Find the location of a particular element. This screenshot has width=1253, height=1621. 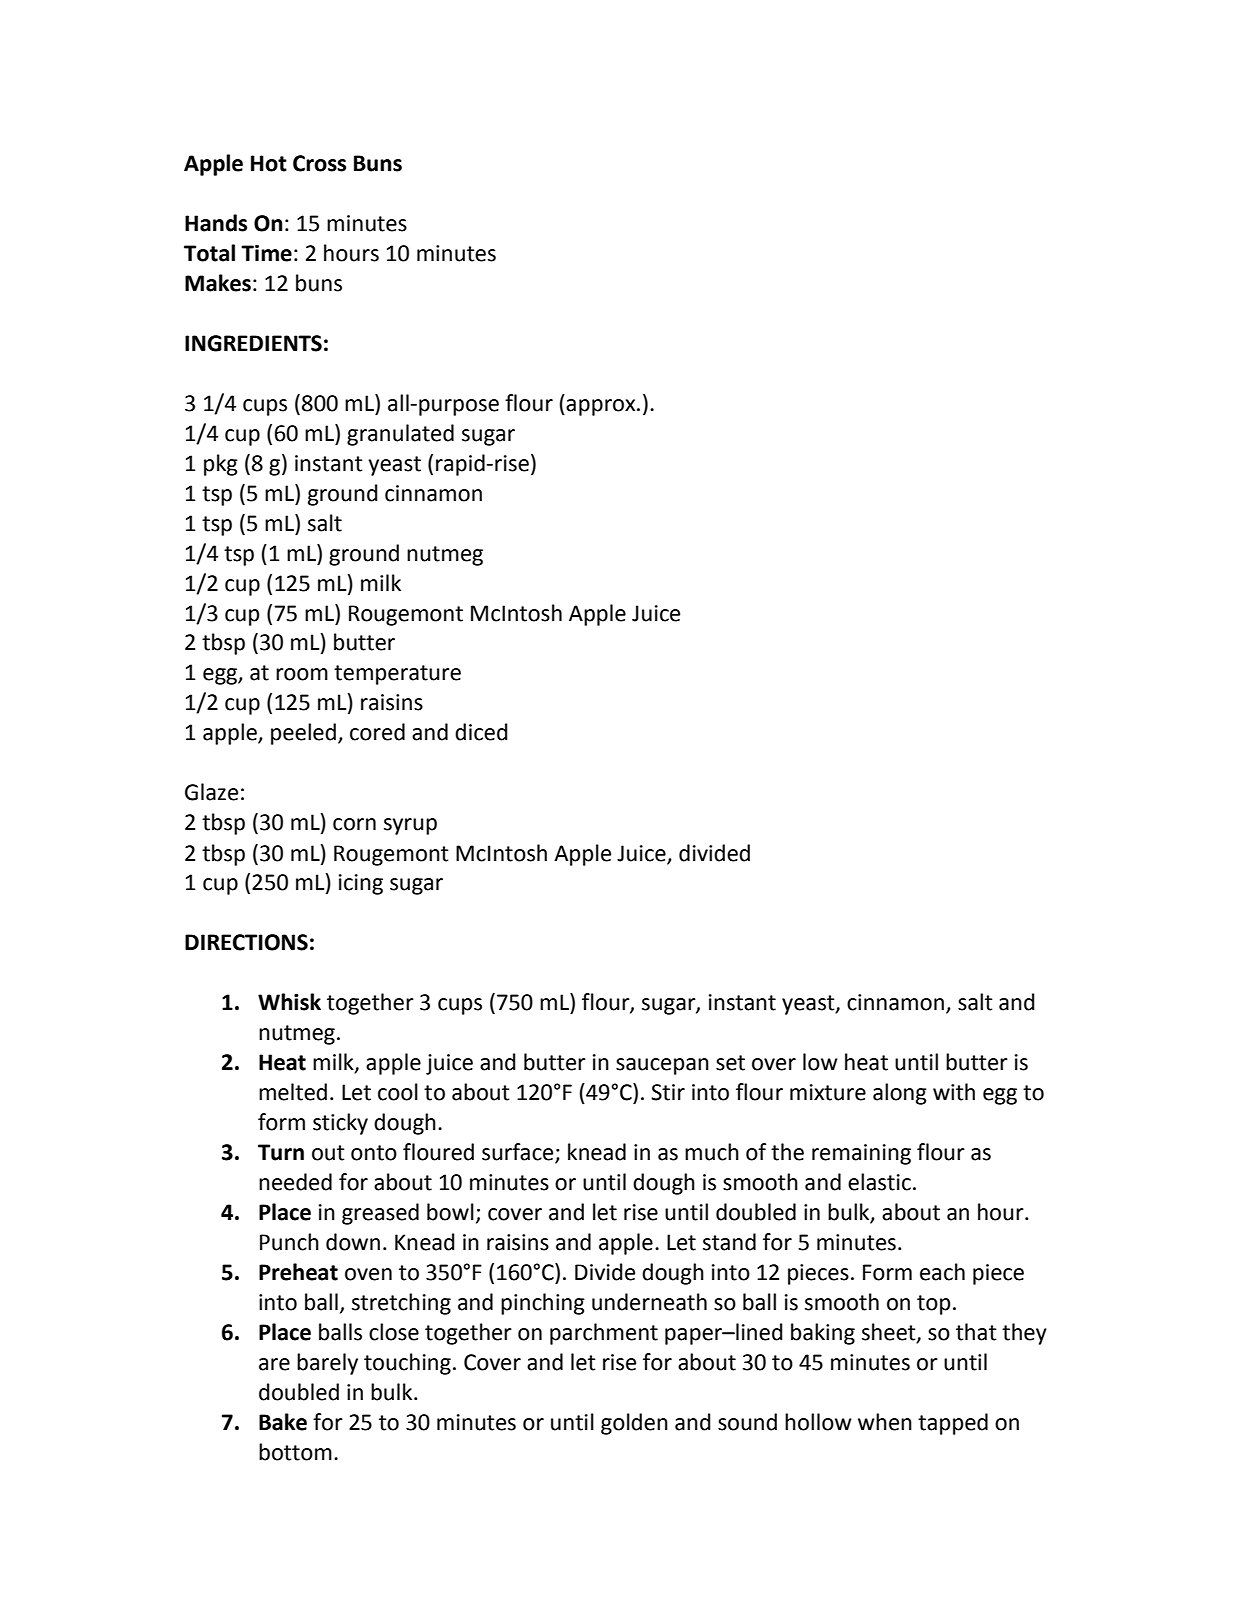

with is located at coordinates (954, 1092).
